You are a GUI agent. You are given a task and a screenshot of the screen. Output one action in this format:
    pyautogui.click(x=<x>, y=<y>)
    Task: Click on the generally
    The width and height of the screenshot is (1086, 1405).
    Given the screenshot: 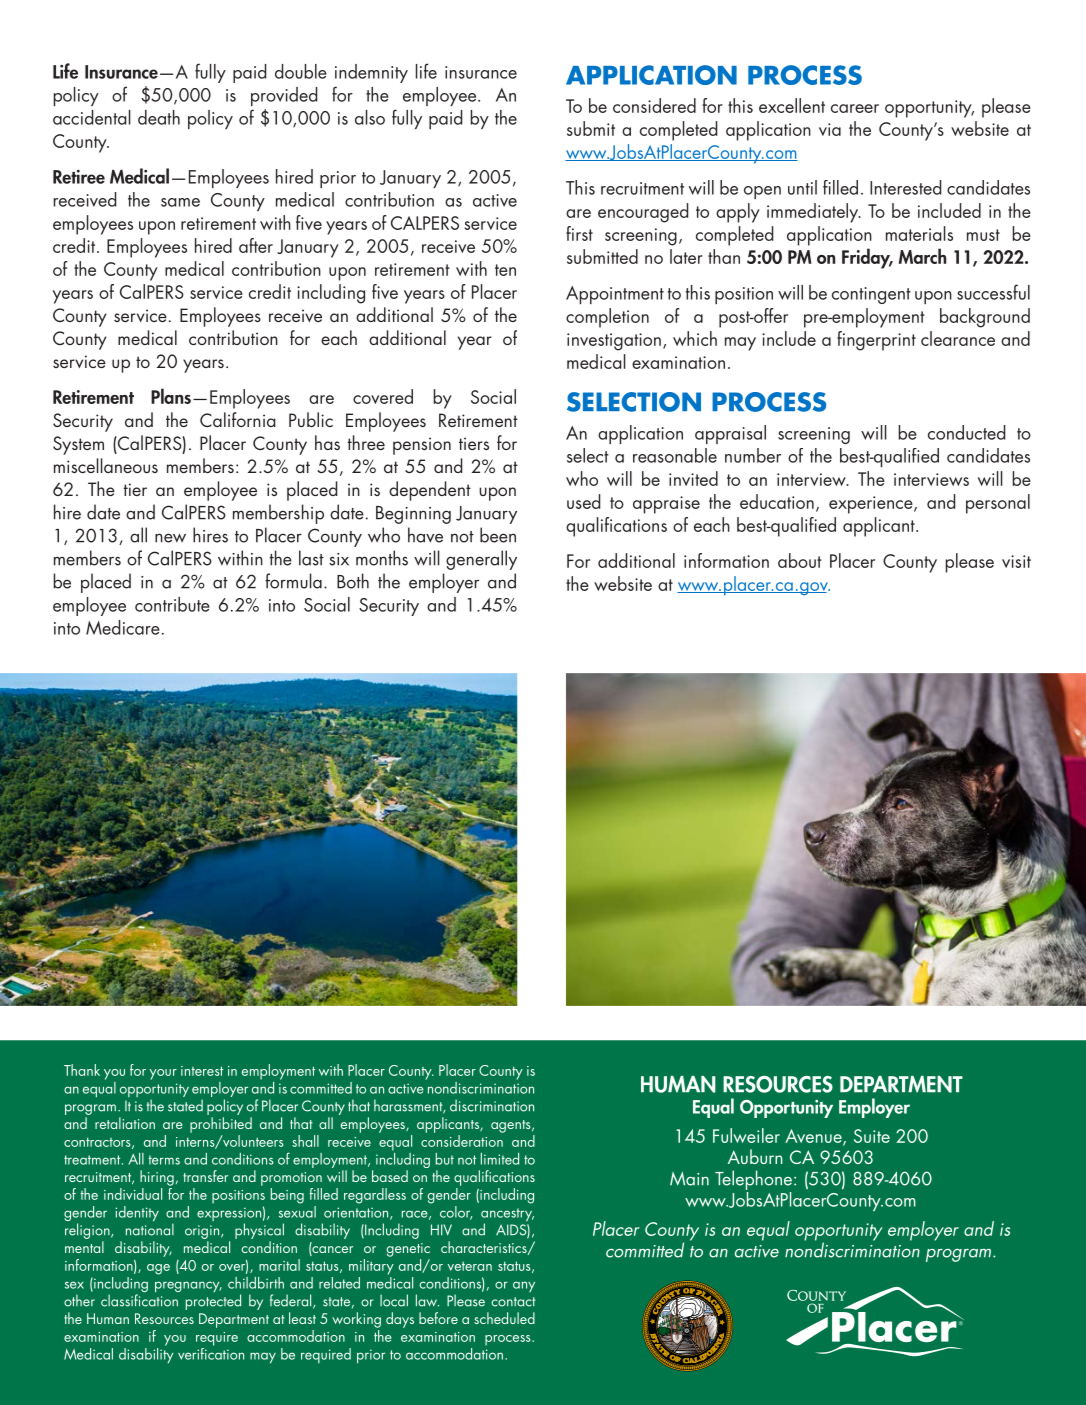 What is the action you would take?
    pyautogui.click(x=481, y=560)
